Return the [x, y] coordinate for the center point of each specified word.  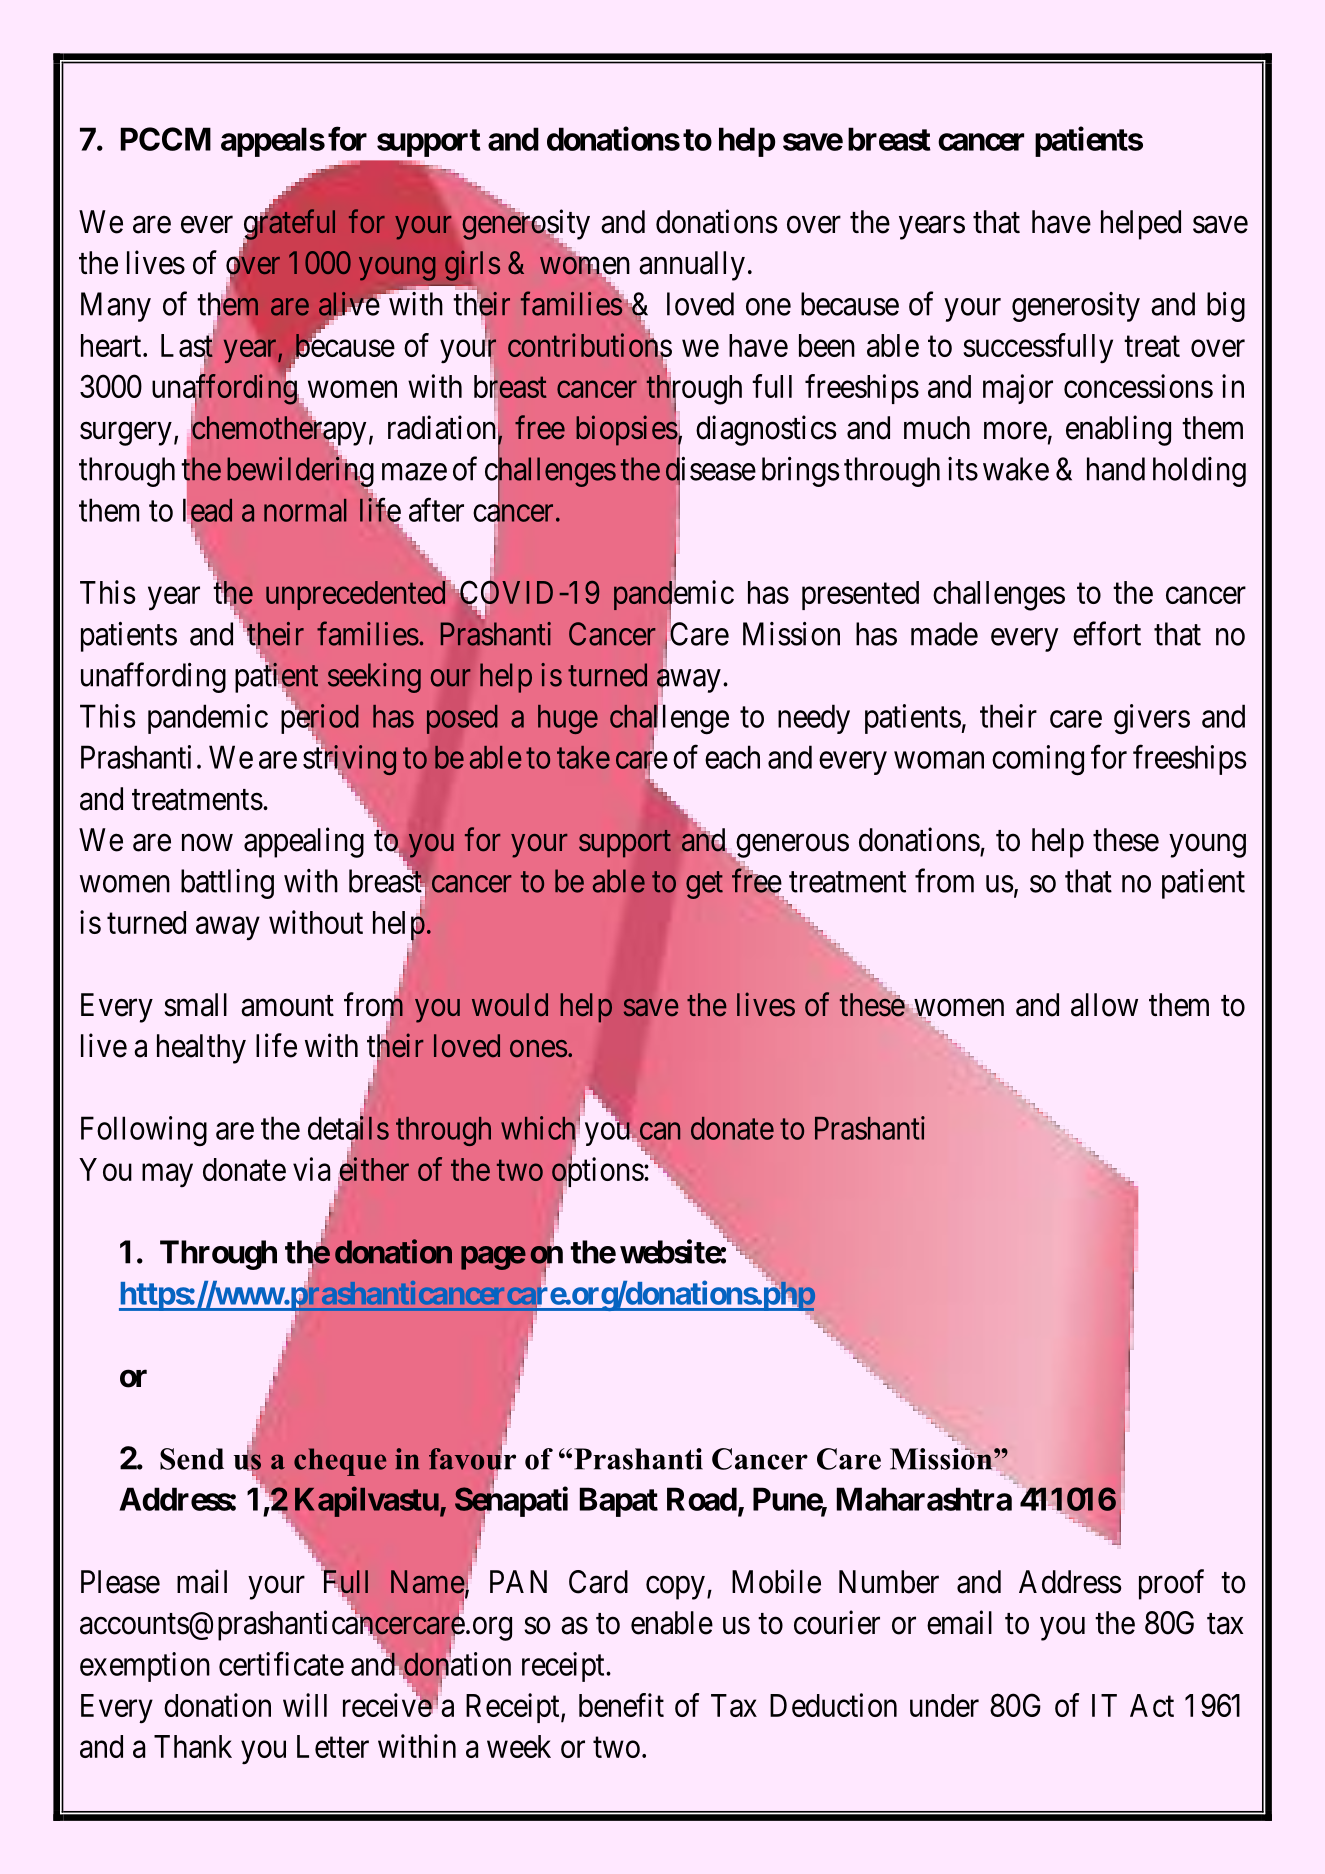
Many [116, 307]
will [305, 1705]
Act [1152, 1705]
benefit [621, 1705]
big [1226, 307]
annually [692, 266]
